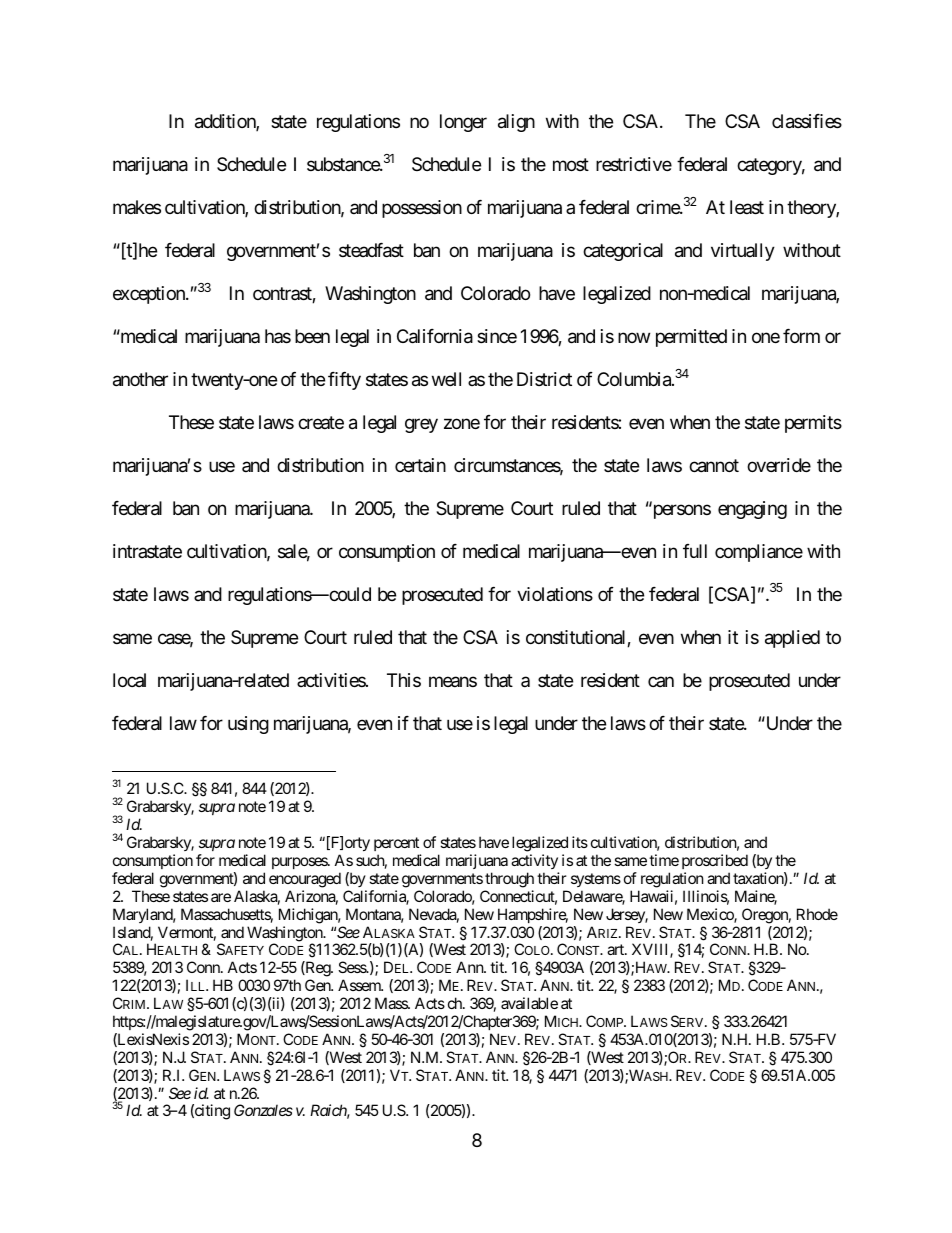 This page has width=952, height=1233. What do you see at coordinates (129, 680) in the page?
I see `local` at bounding box center [129, 680].
